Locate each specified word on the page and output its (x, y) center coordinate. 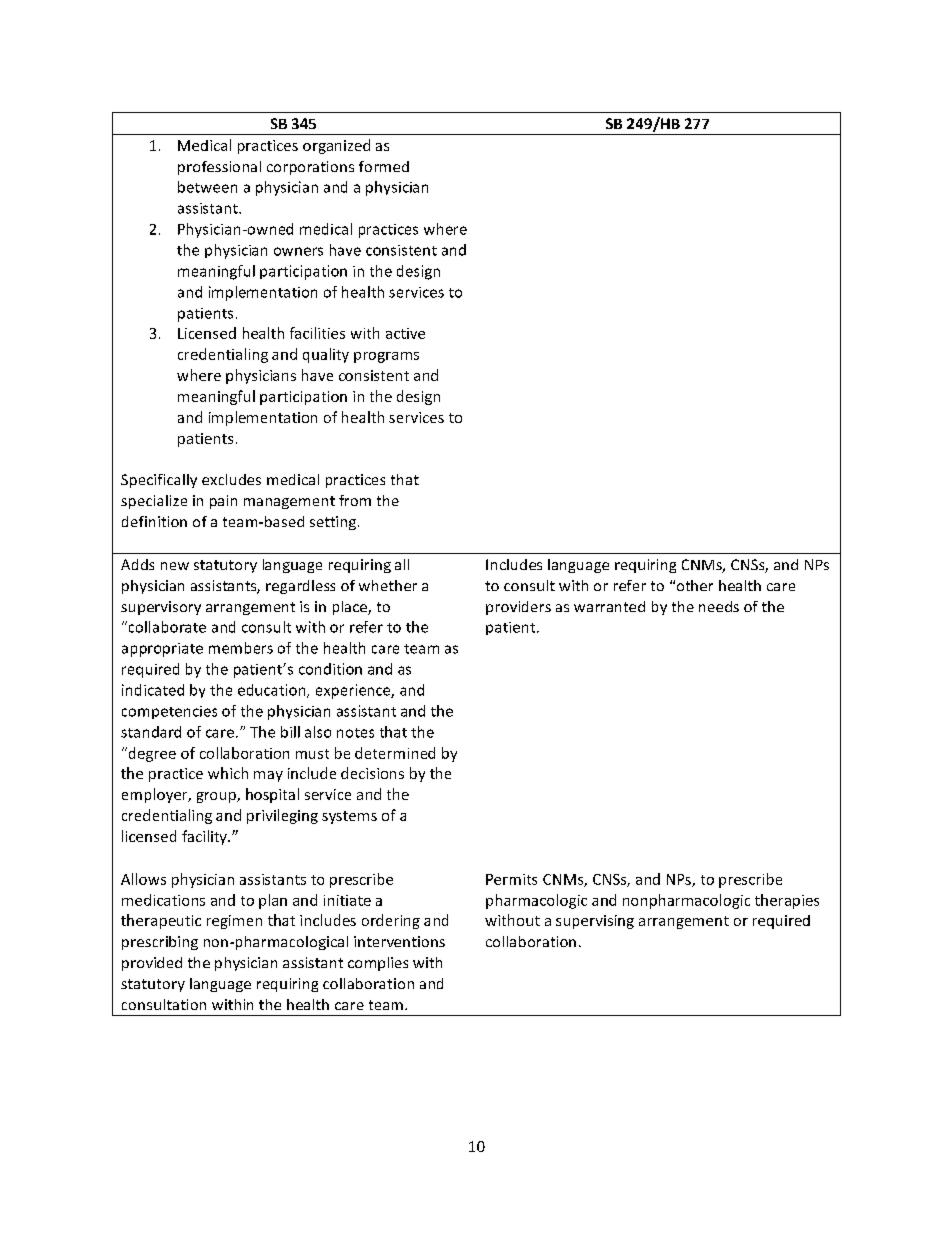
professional (219, 168)
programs (386, 357)
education (273, 691)
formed (384, 166)
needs (719, 606)
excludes (231, 479)
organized (336, 146)
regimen (234, 922)
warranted (609, 606)
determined (395, 753)
